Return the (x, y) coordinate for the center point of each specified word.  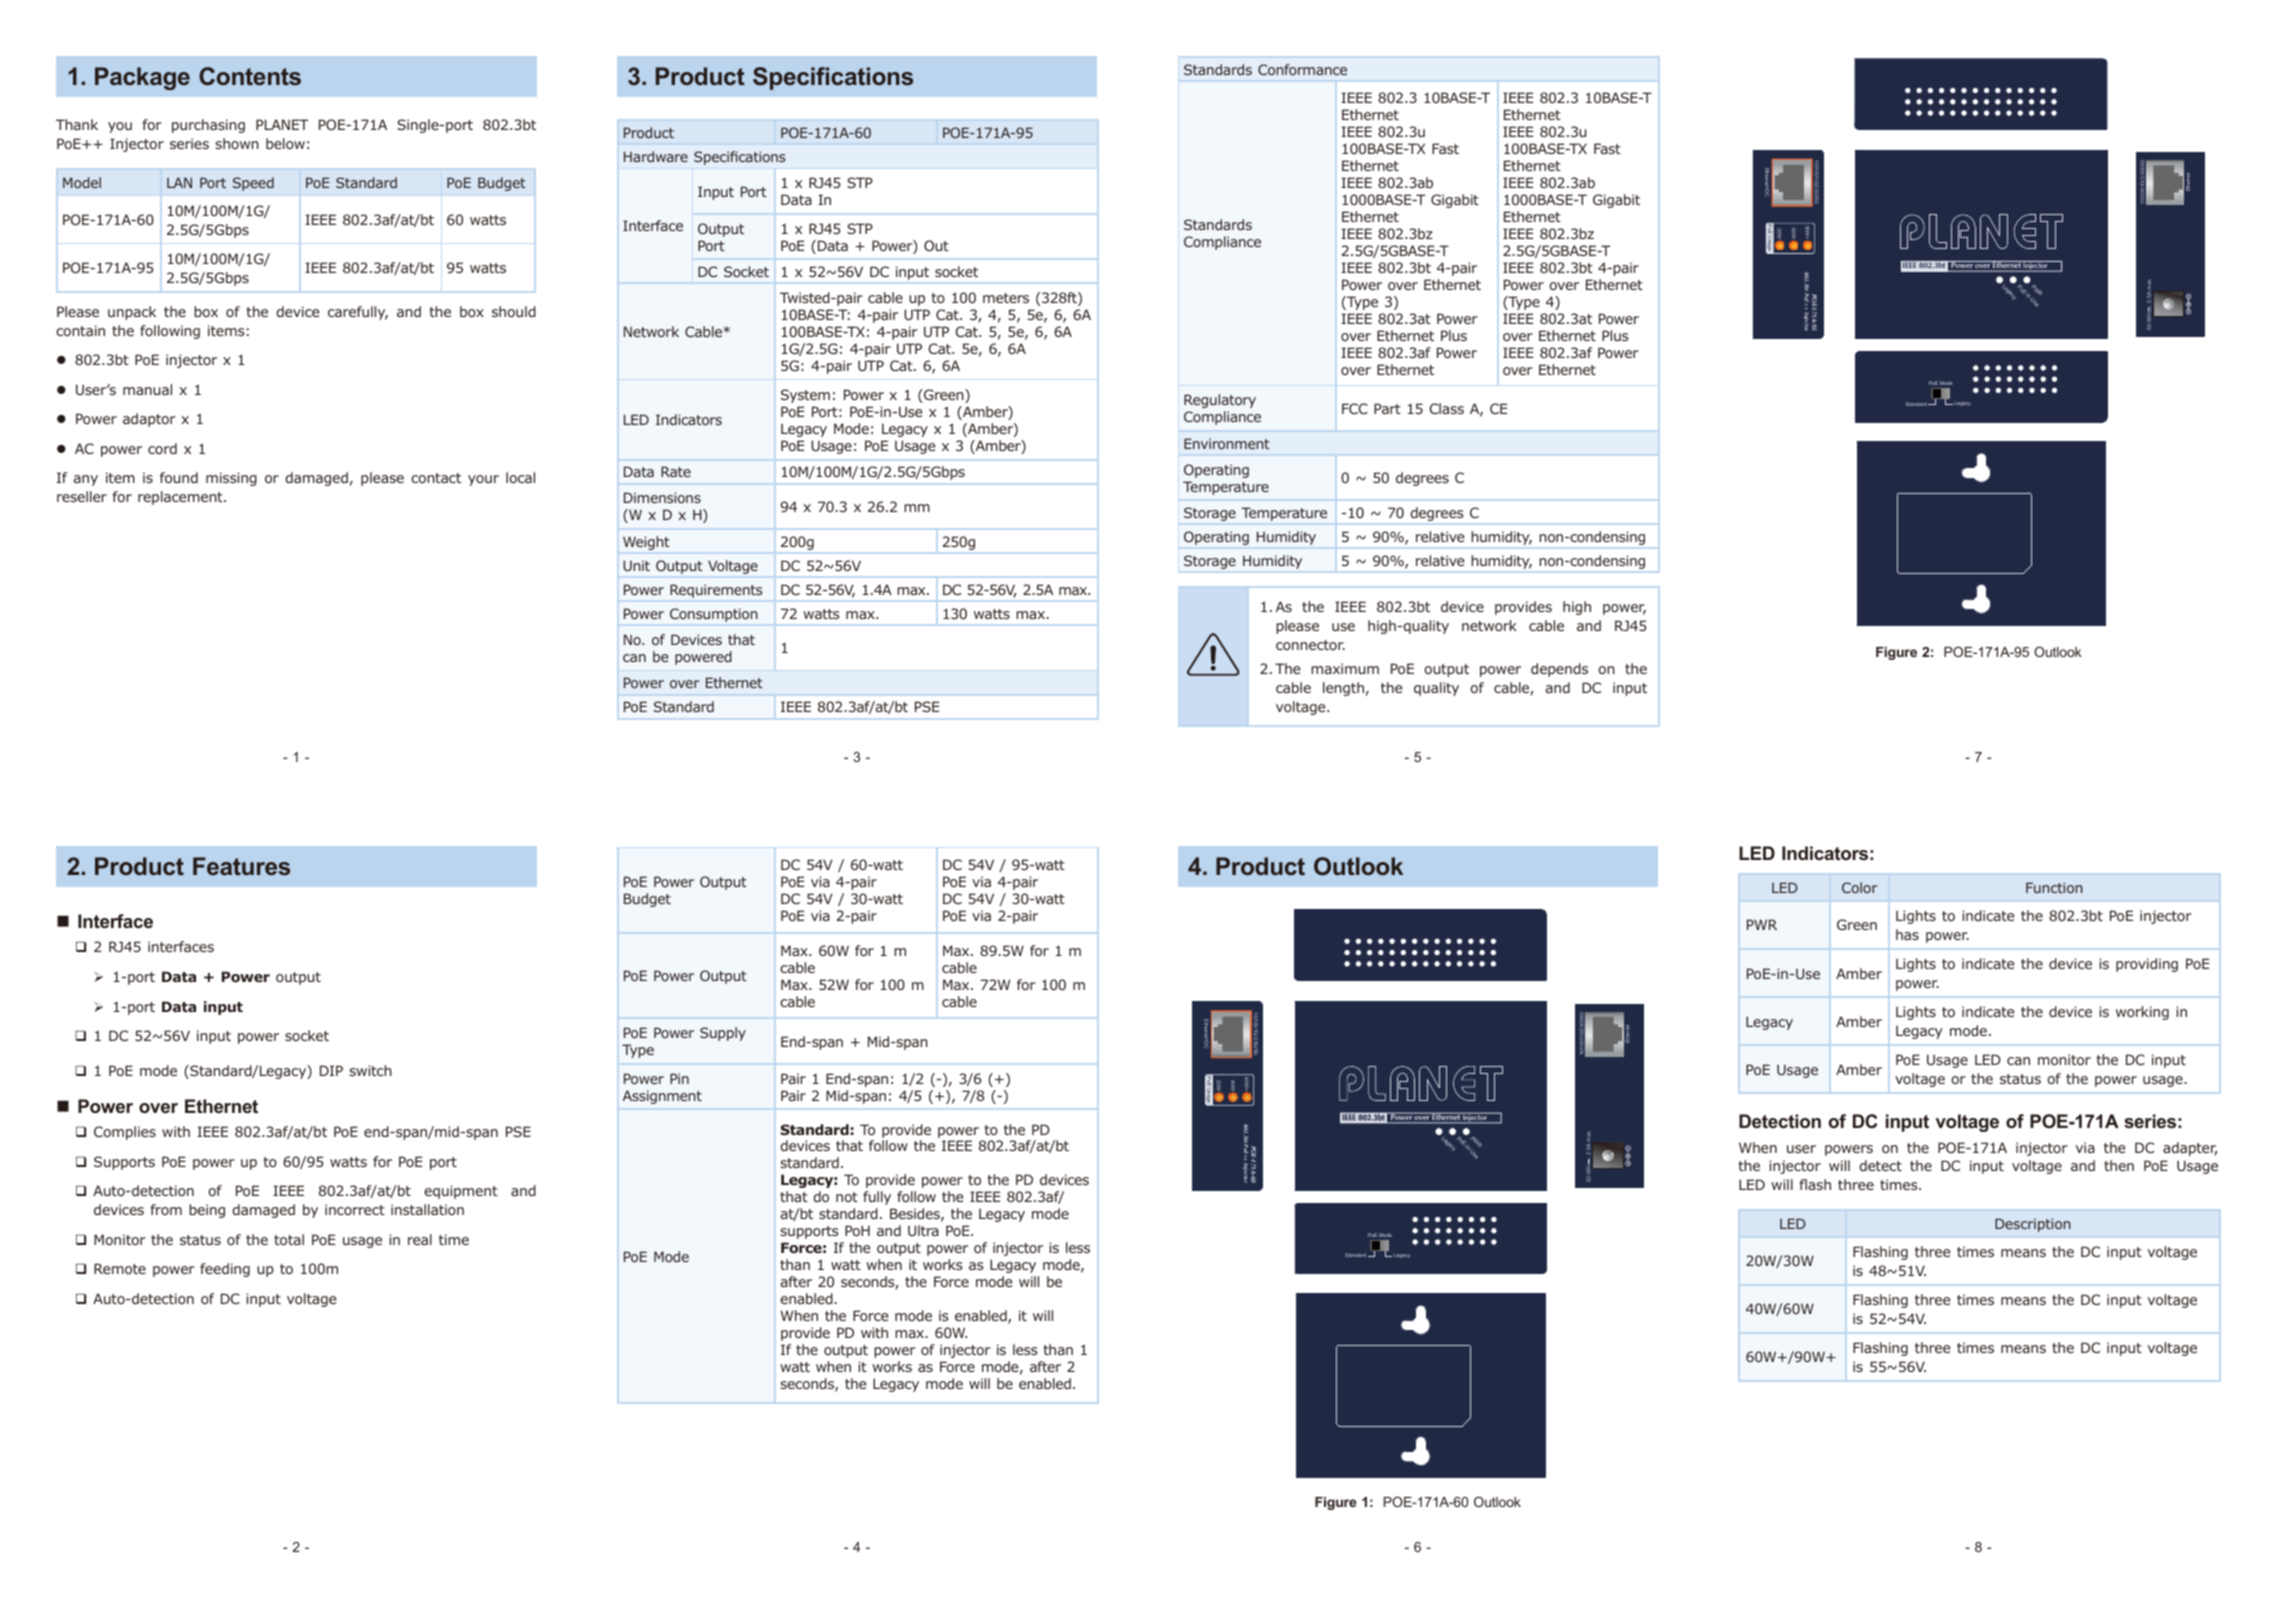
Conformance (1302, 69)
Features (241, 866)
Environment (1227, 443)
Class (1447, 408)
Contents (250, 76)
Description (2032, 1225)
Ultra (923, 1230)
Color (1859, 887)
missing (231, 479)
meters (1006, 298)
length (1343, 689)
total (289, 1239)
